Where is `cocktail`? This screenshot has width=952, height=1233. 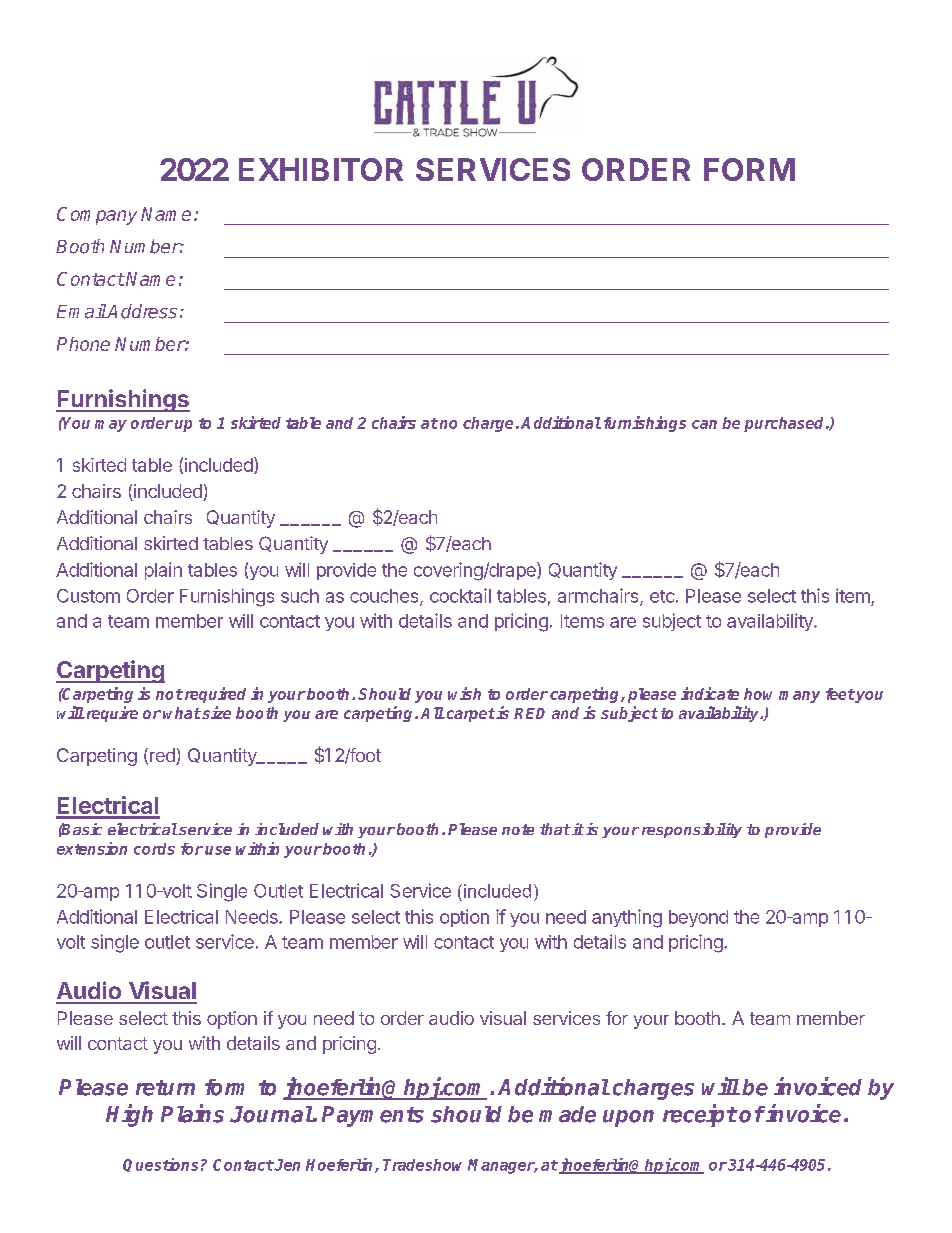
cocktail is located at coordinates (460, 595).
